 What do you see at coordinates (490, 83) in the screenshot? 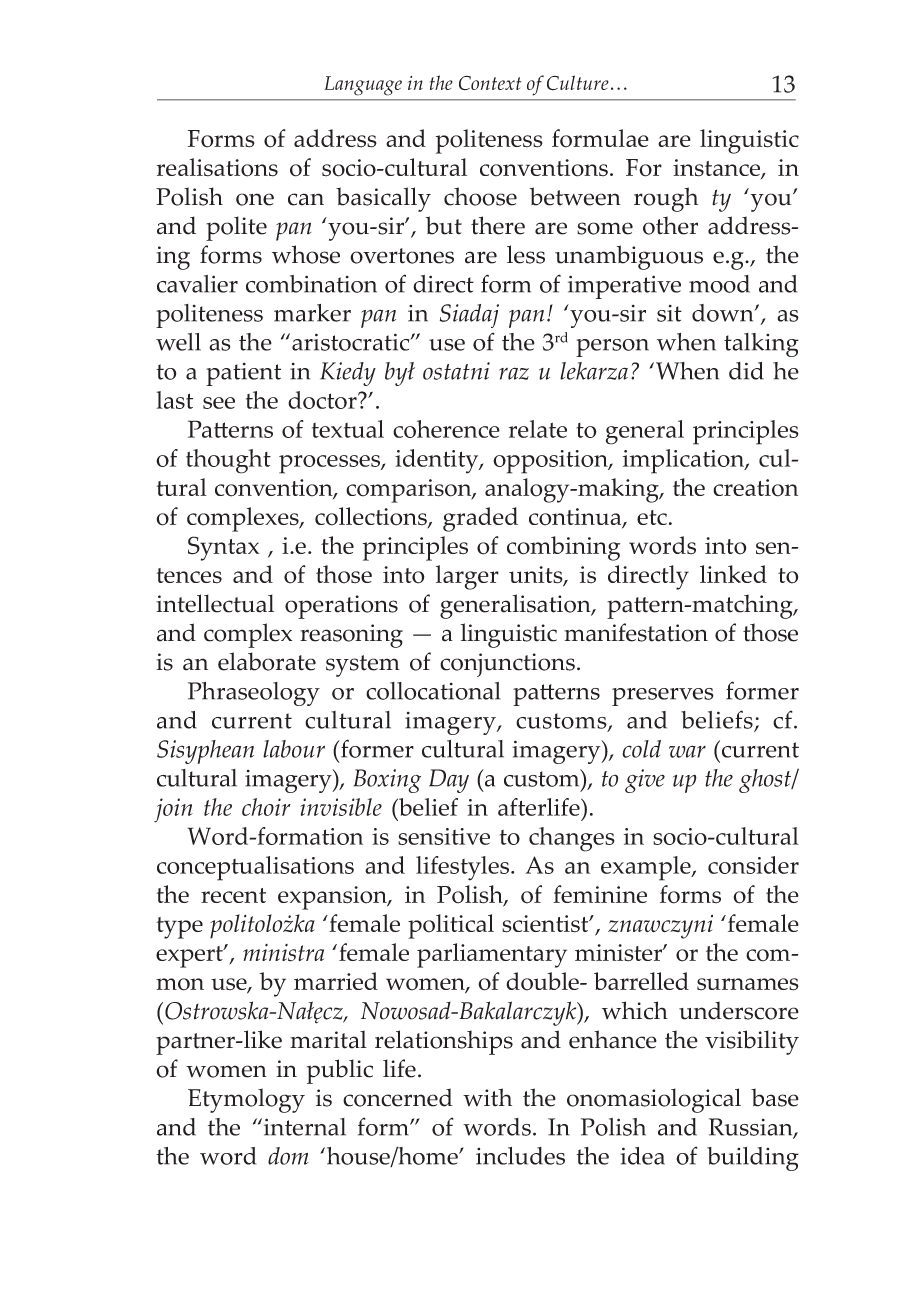
I see `Context` at bounding box center [490, 83].
